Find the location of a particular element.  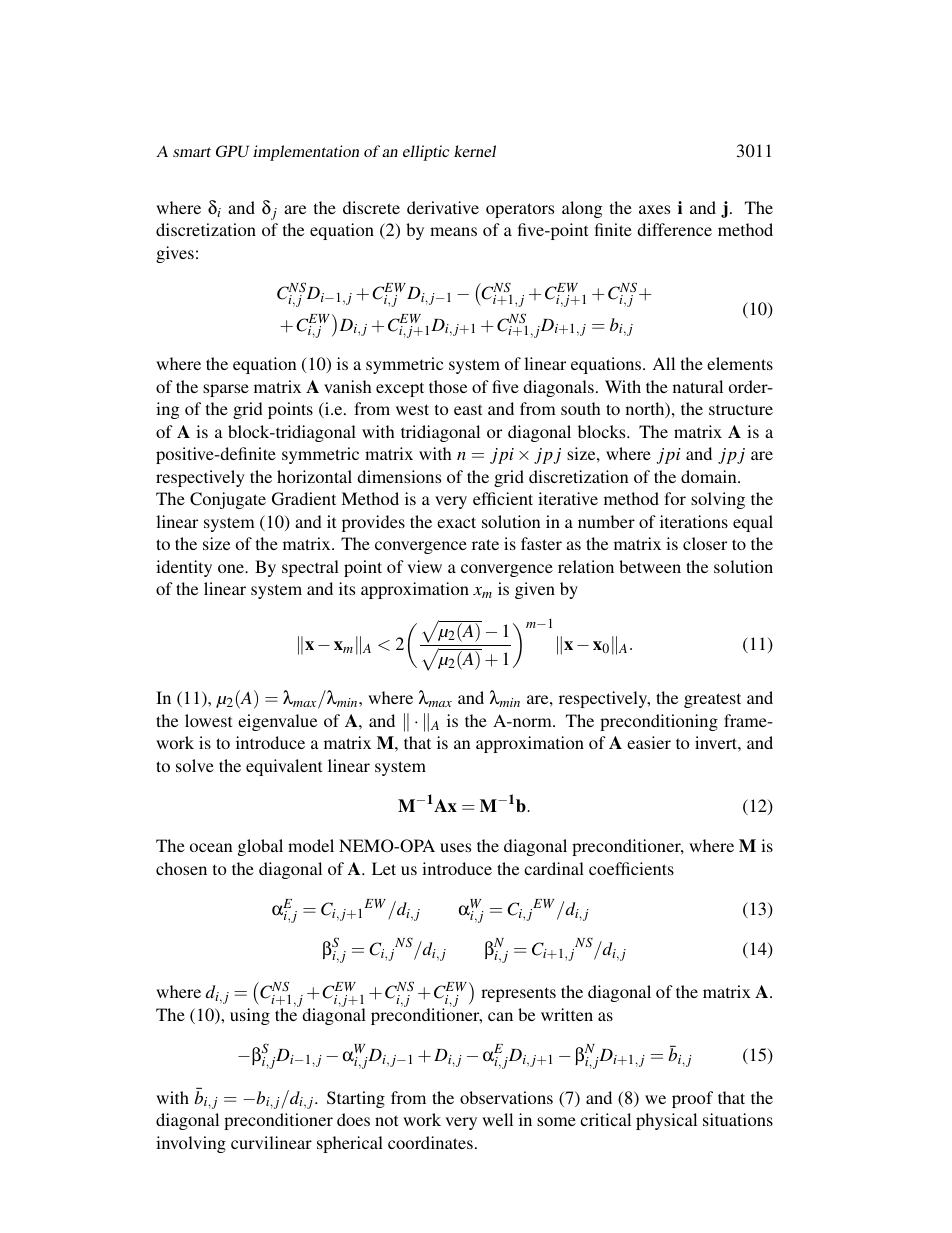

greatest is located at coordinates (712, 700).
